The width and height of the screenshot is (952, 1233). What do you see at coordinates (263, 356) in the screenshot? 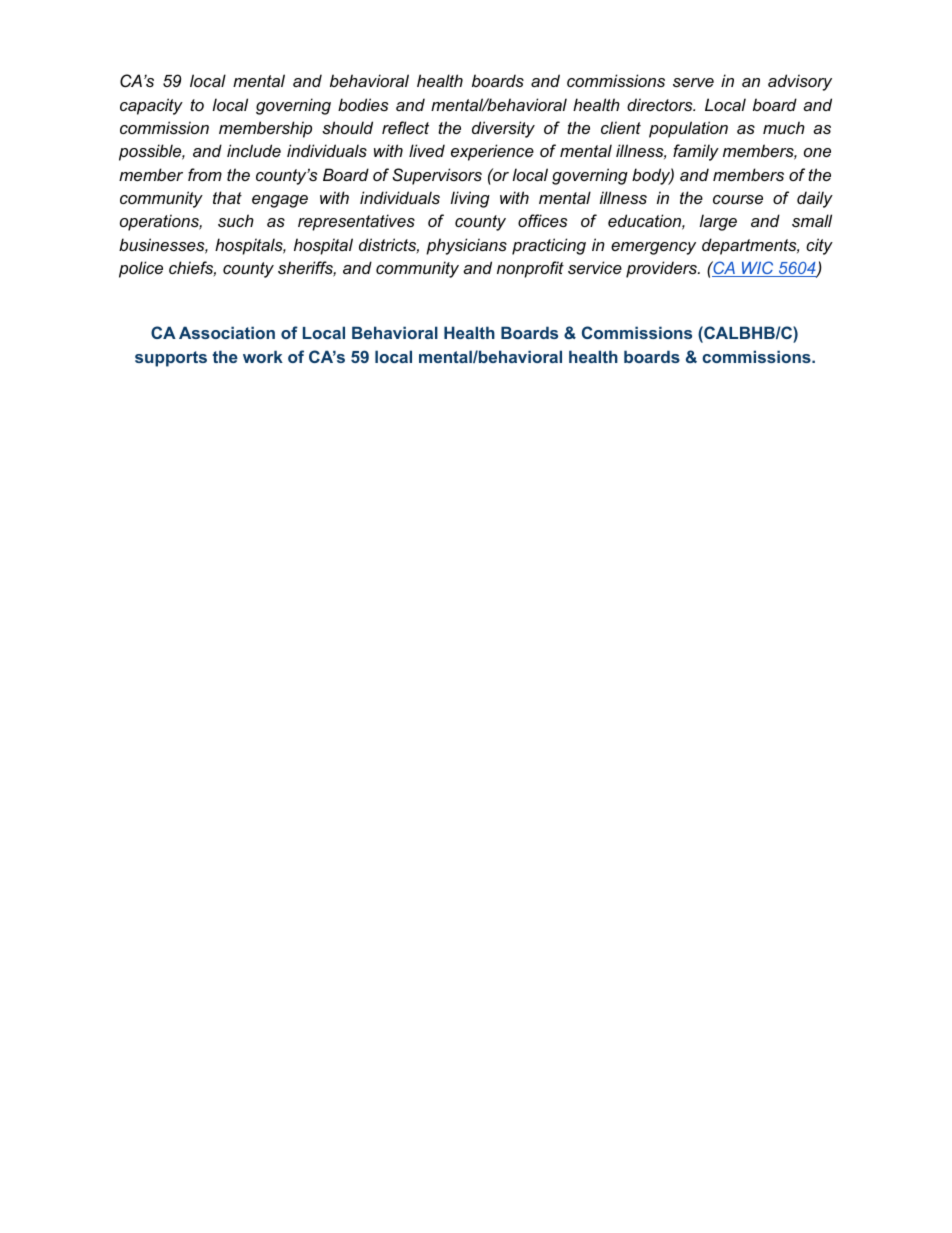
I see `work` at bounding box center [263, 356].
